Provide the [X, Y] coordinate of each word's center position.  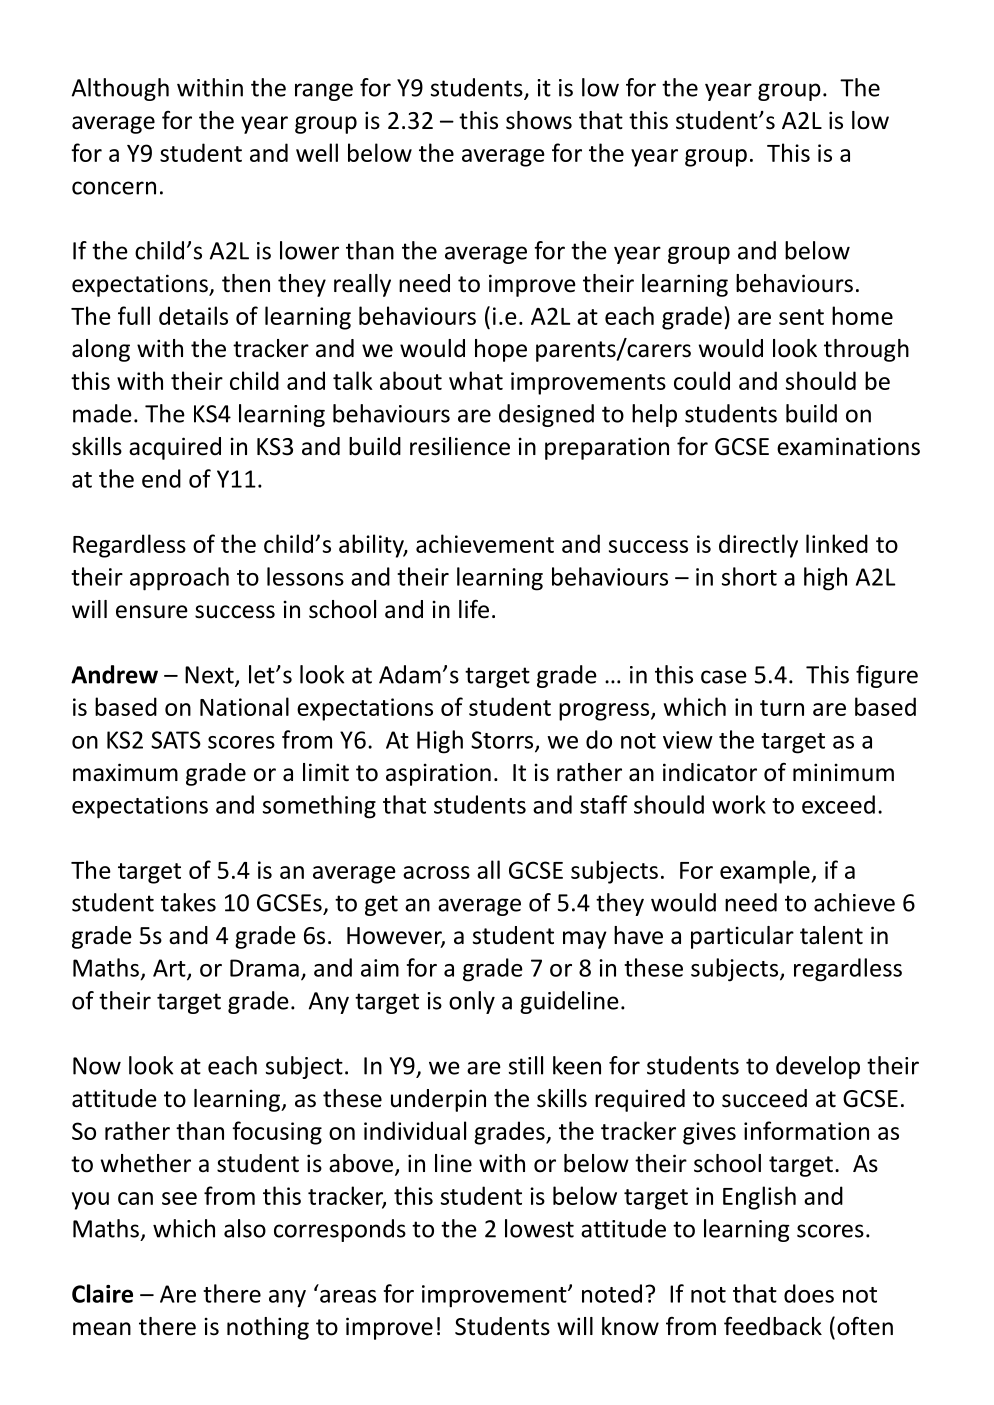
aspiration [438, 774]
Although [120, 89]
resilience [460, 446]
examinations [848, 446]
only [472, 1002]
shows [539, 120]
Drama [264, 968]
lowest [539, 1228]
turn [782, 708]
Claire [102, 1293]
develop [818, 1067]
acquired [175, 448]
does [809, 1293]
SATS [176, 740]
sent [801, 317]
